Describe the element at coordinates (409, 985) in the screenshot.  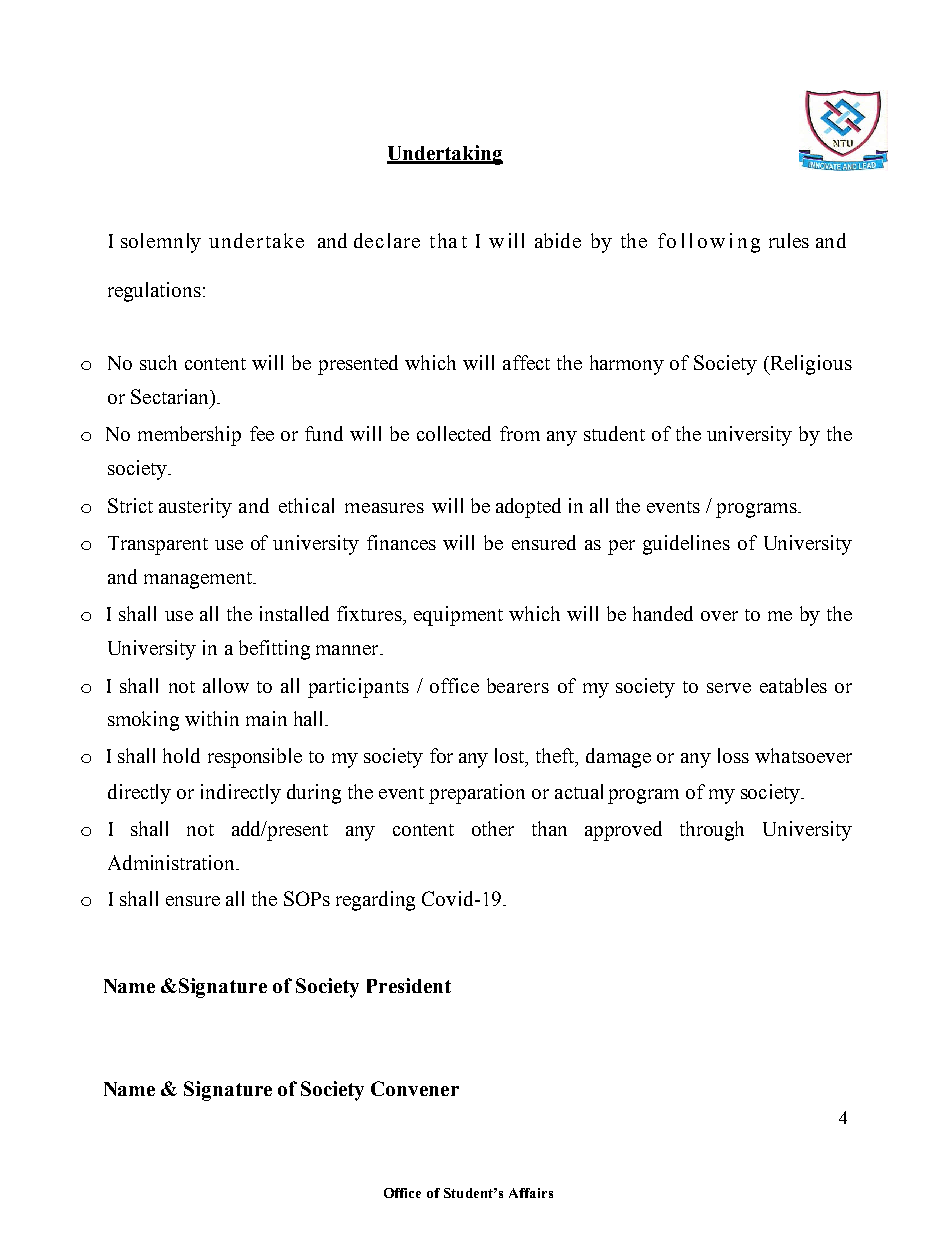
I see `President` at that location.
